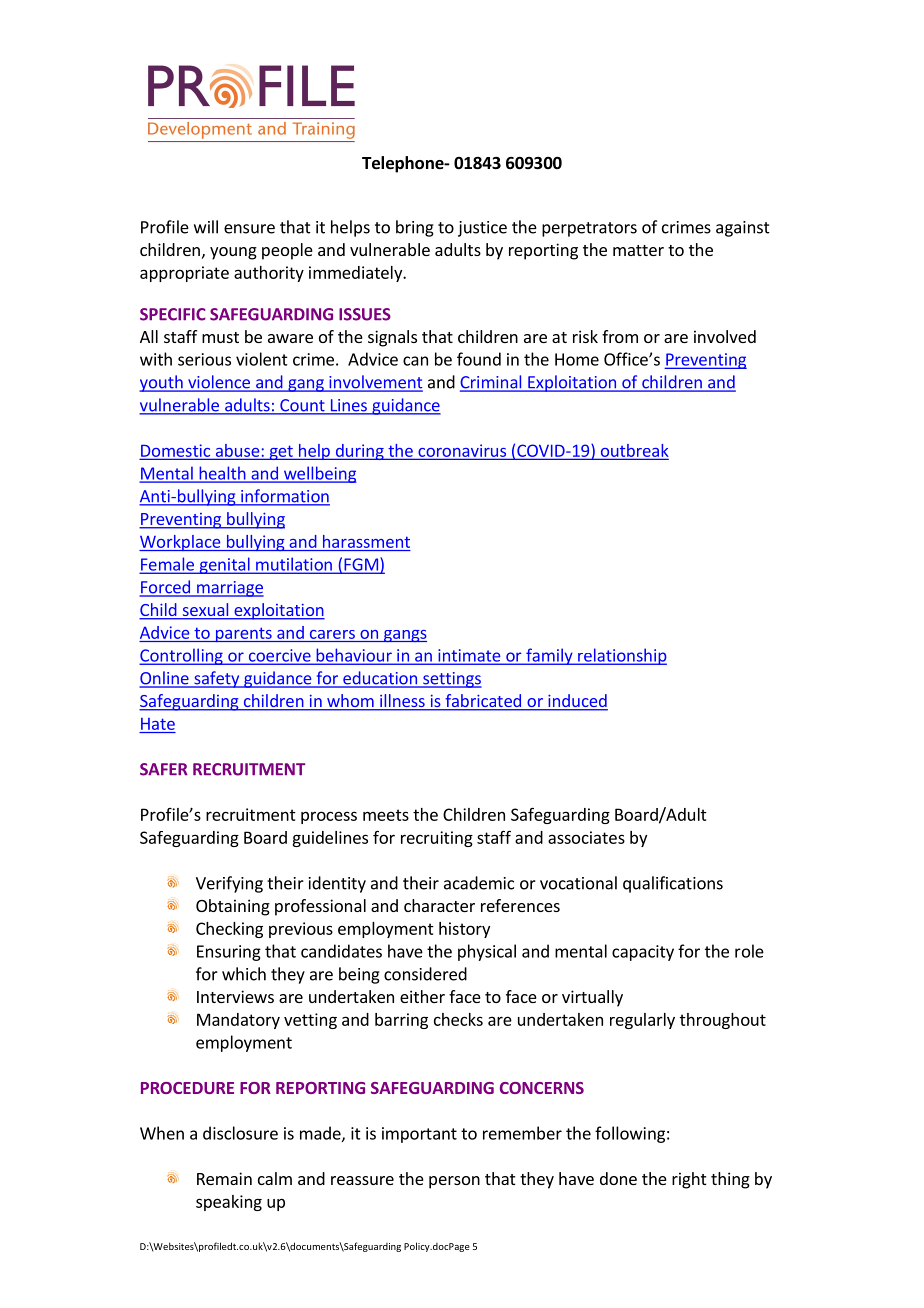 The image size is (924, 1308). I want to click on matter, so click(638, 250).
